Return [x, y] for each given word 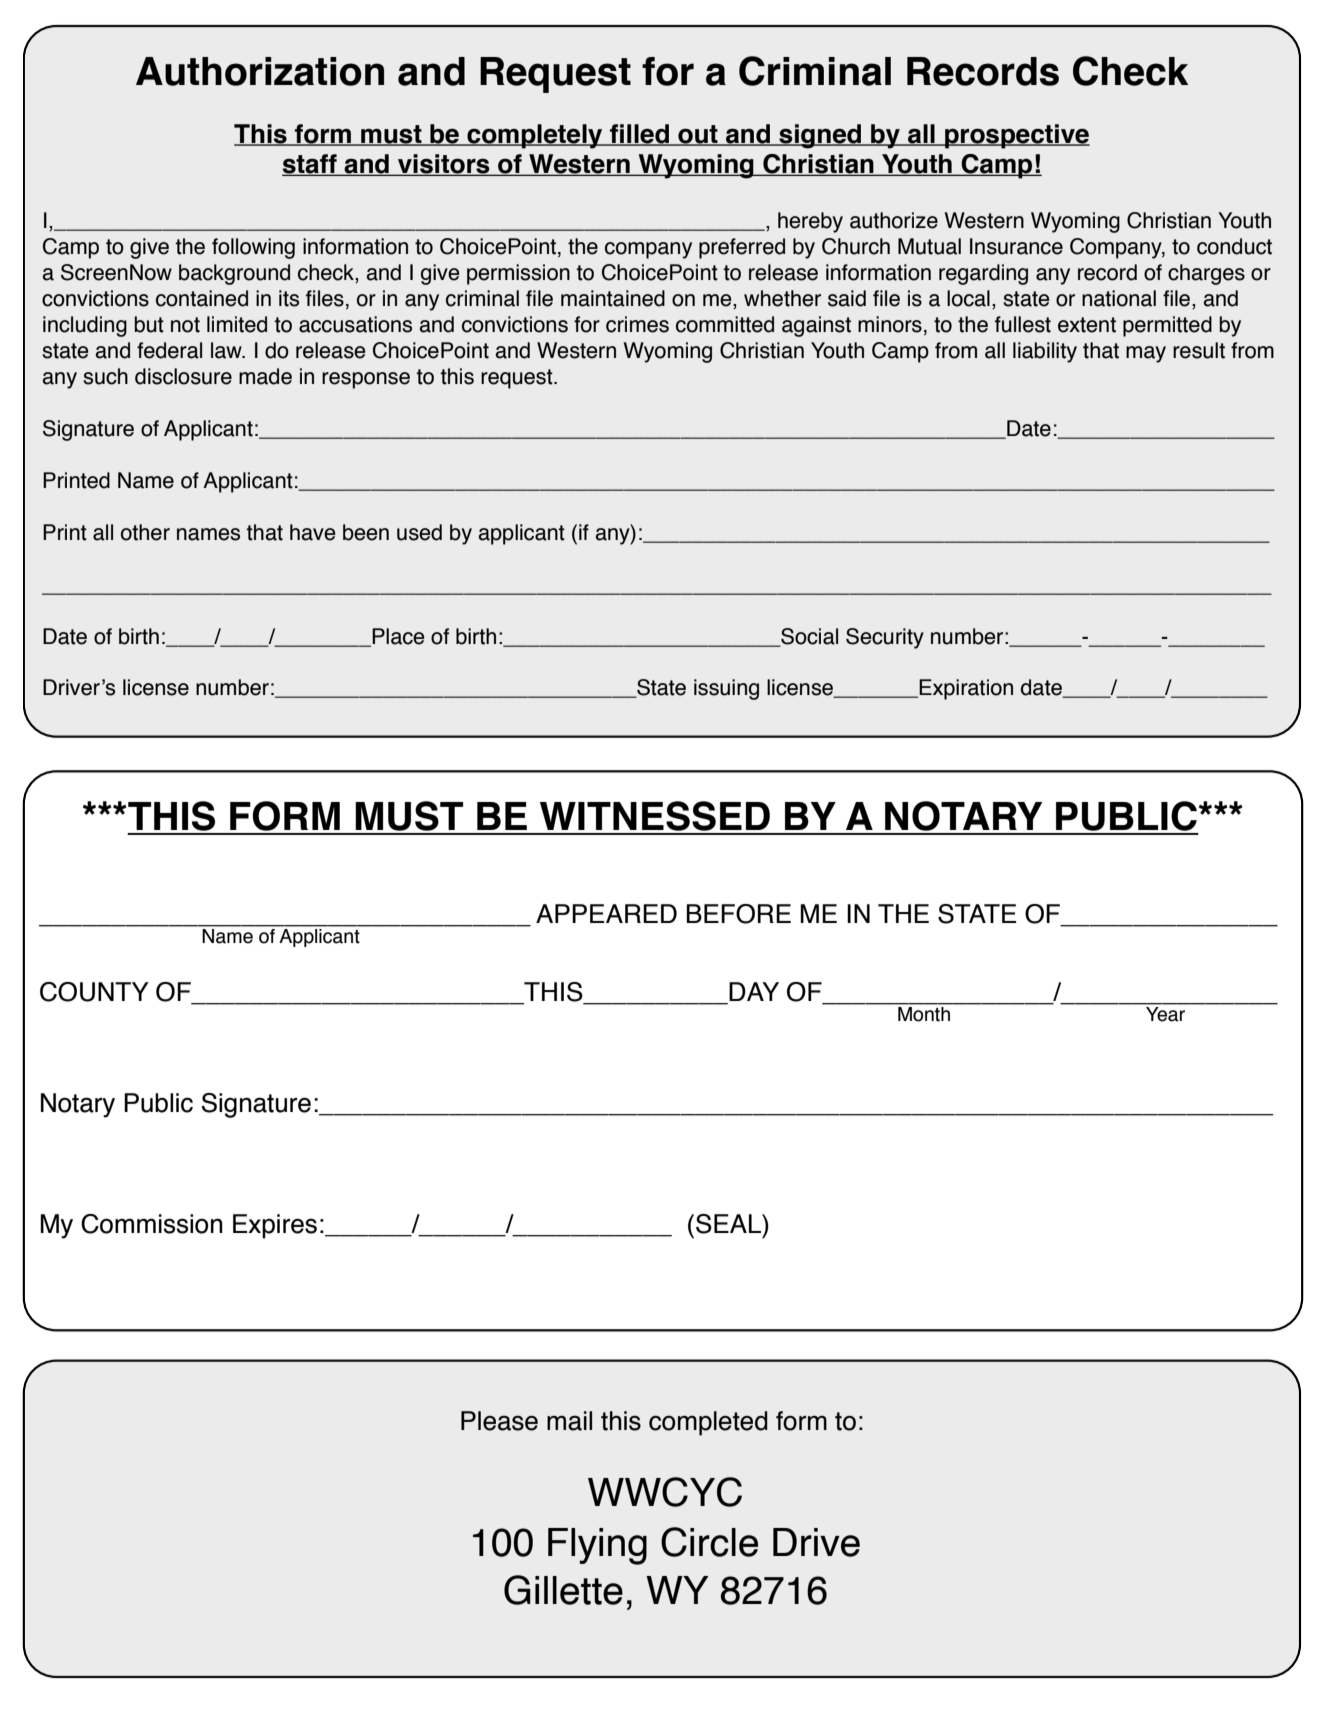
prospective [1016, 136]
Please [499, 1421]
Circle [709, 1542]
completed [708, 1423]
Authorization [260, 71]
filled [639, 135]
